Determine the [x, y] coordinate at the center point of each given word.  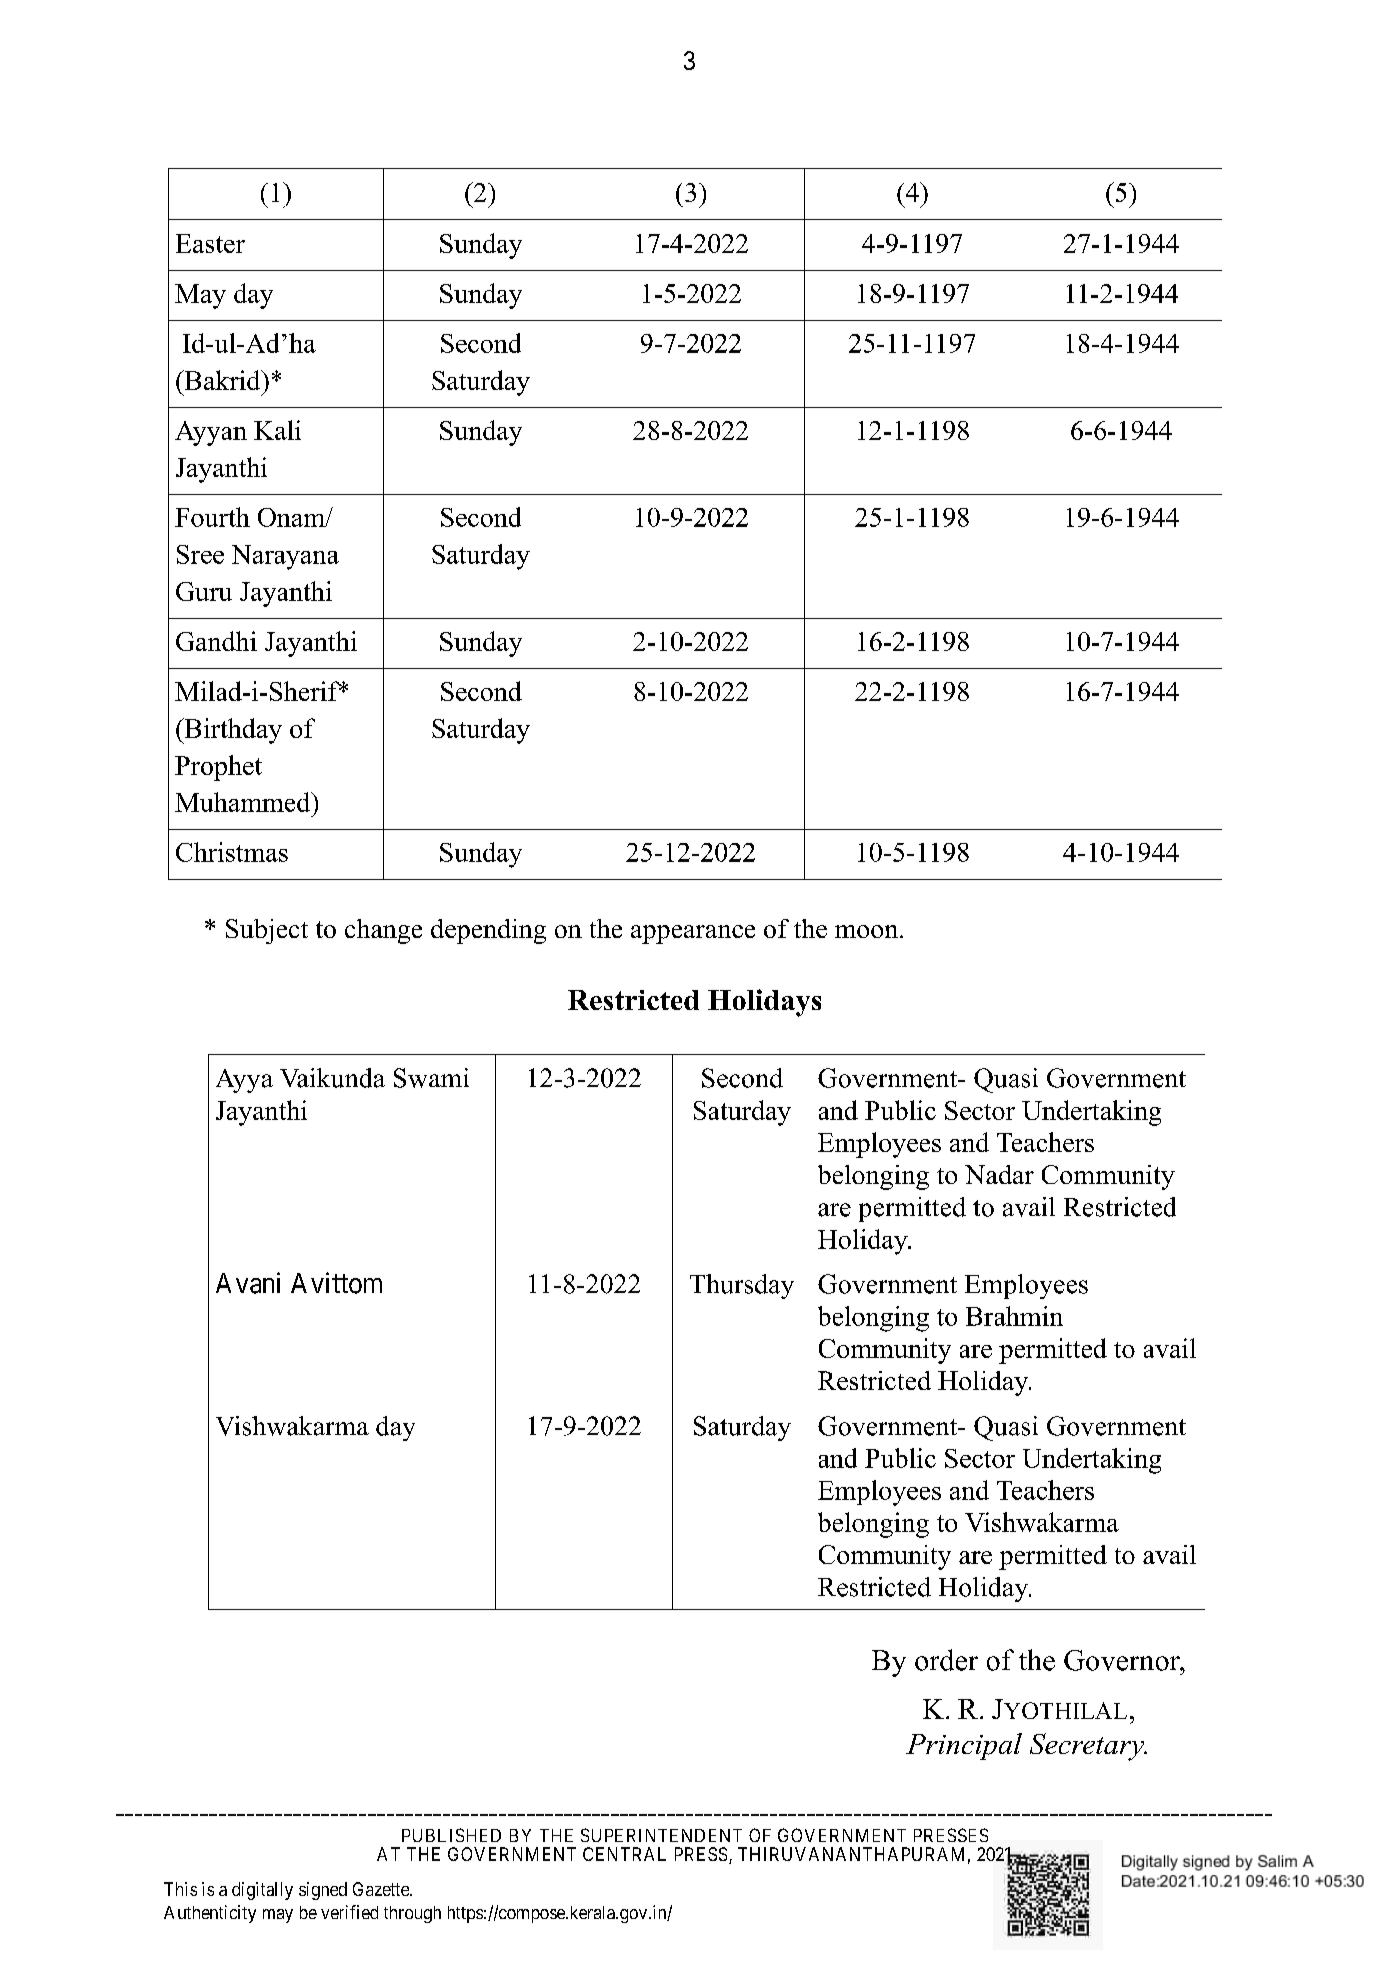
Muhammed [244, 802]
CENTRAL [624, 1854]
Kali [277, 430]
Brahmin [1014, 1316]
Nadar [999, 1174]
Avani [248, 1283]
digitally [262, 1891]
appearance [693, 934]
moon [868, 931]
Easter [210, 243]
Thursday [742, 1286]
